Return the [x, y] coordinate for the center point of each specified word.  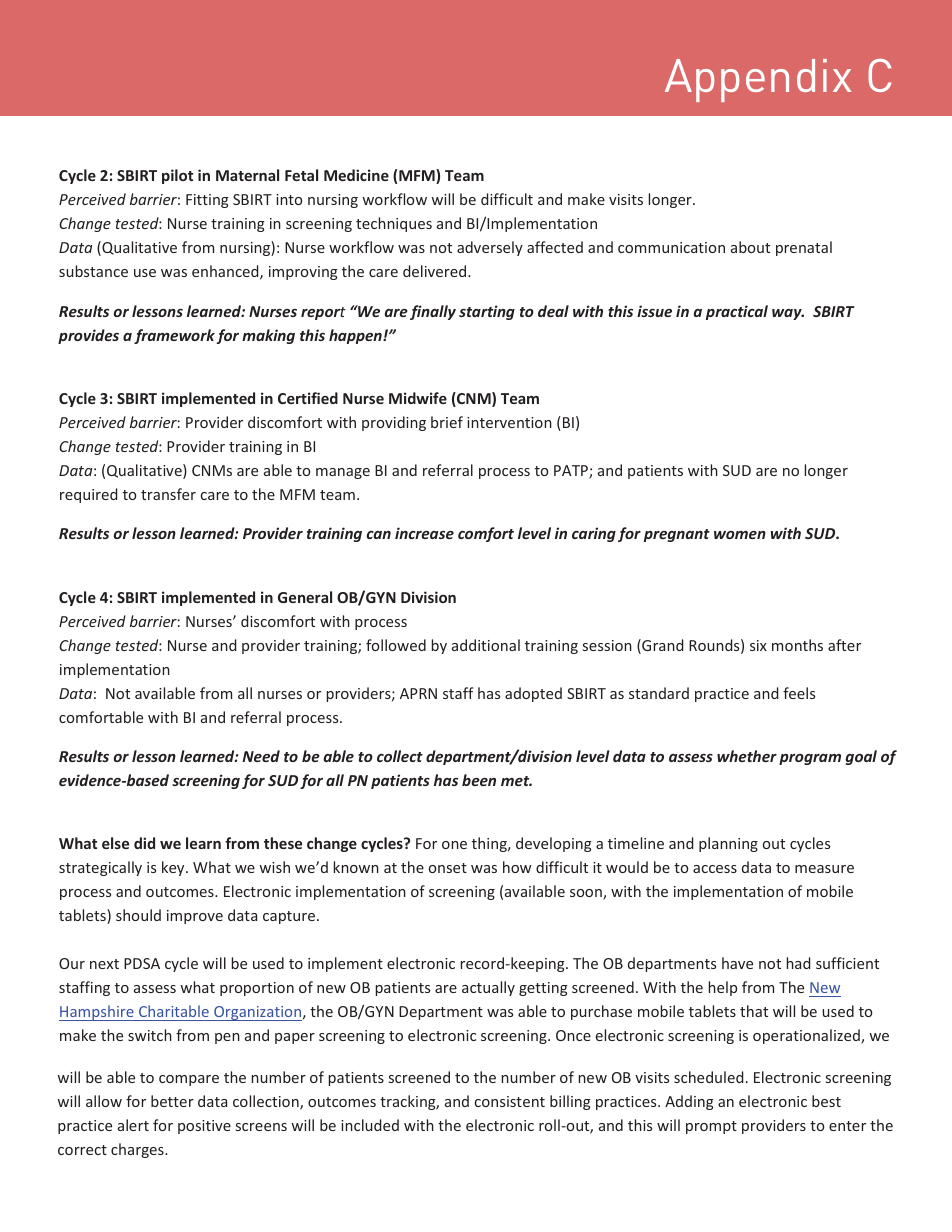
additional [486, 645]
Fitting [207, 201]
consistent [510, 1101]
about [750, 247]
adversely [490, 248]
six [758, 645]
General [305, 597]
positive [204, 1127]
